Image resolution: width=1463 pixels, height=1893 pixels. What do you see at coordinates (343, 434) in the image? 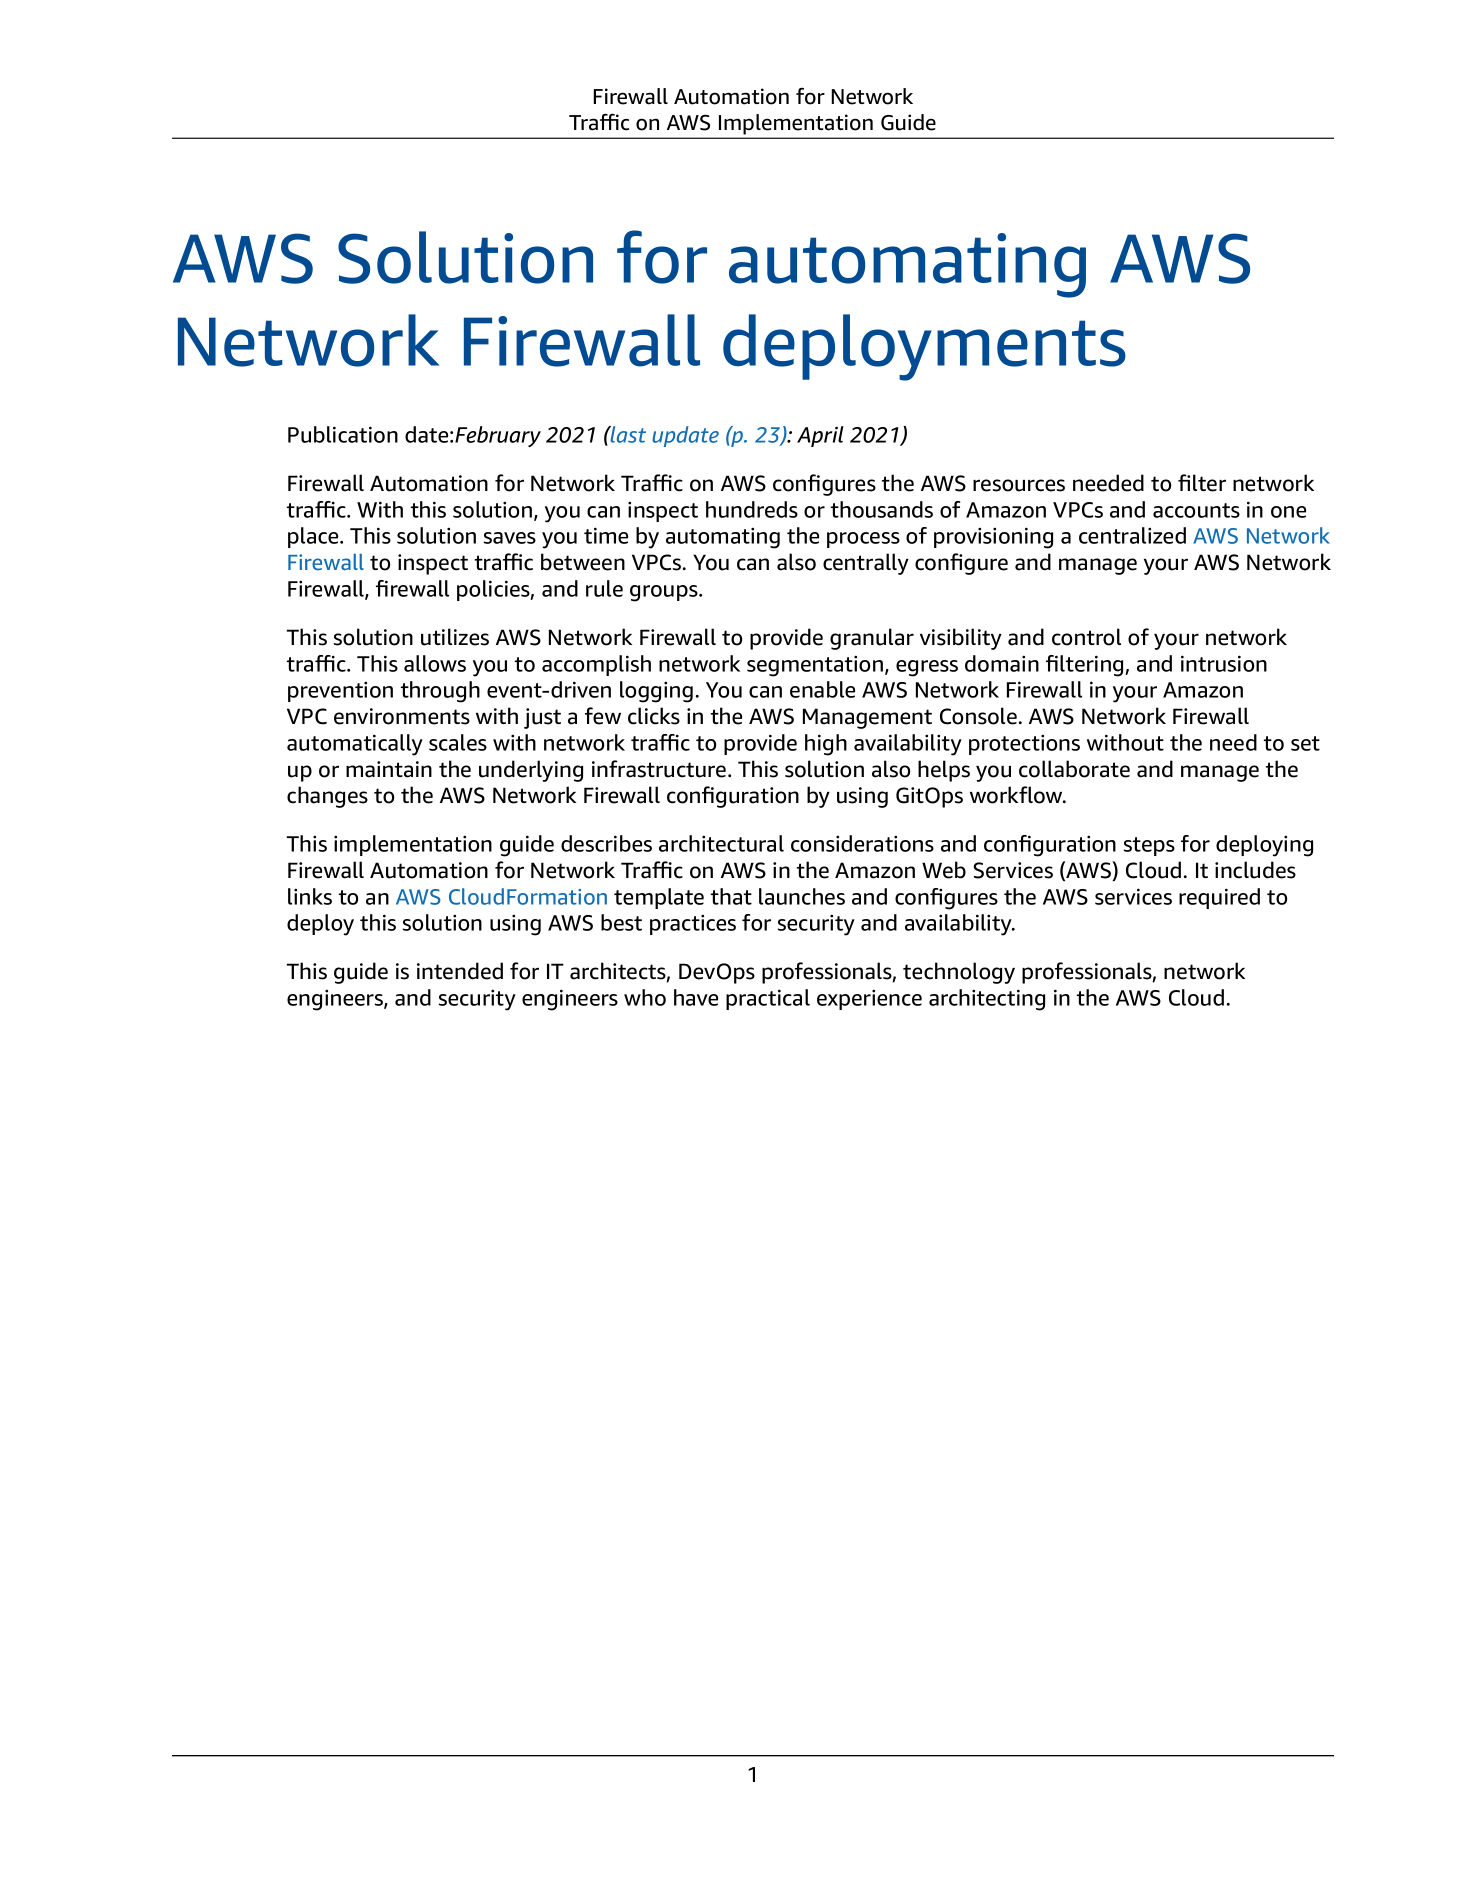
I see `Publication` at bounding box center [343, 434].
